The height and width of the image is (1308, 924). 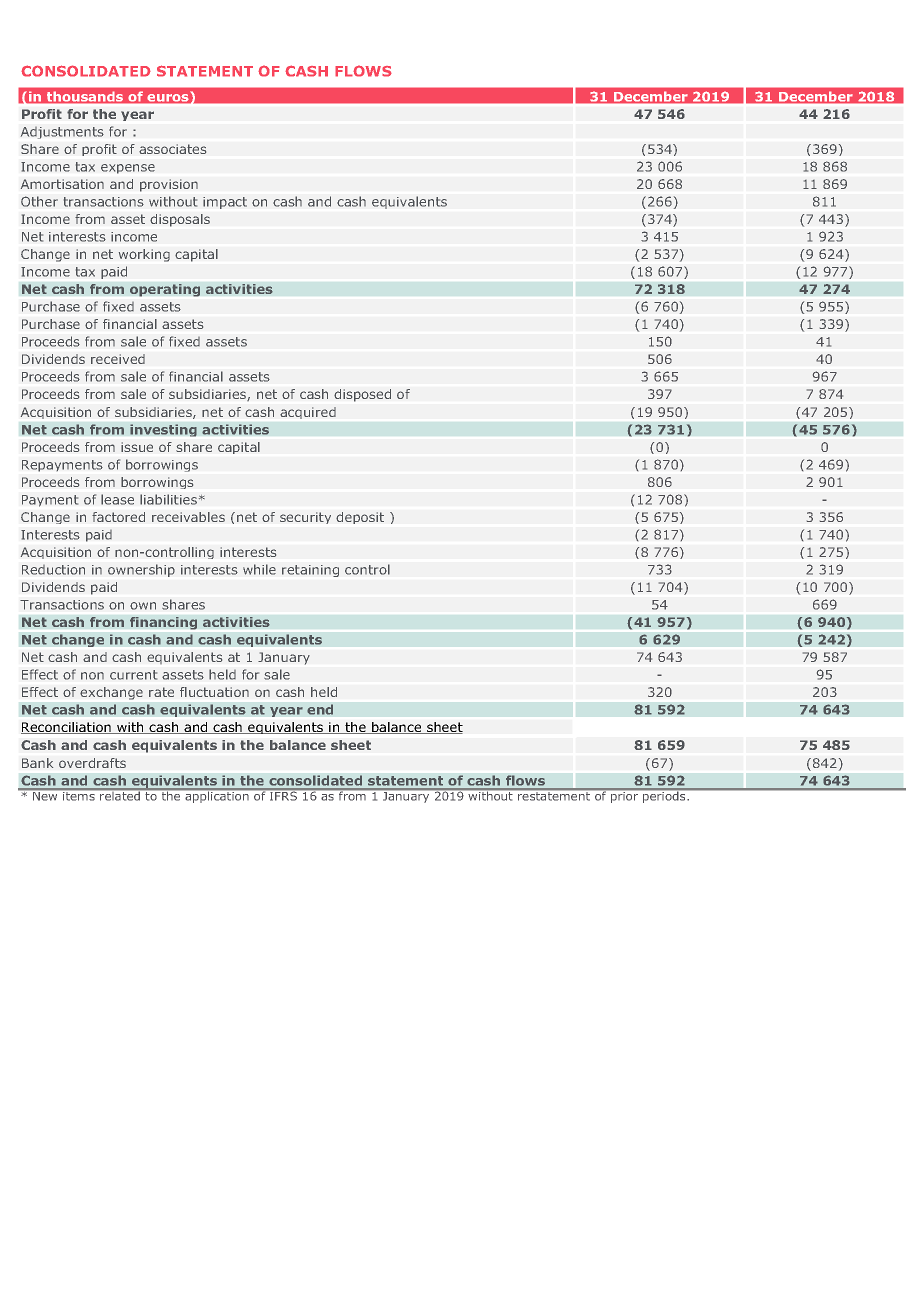 I want to click on disposed, so click(x=362, y=395).
